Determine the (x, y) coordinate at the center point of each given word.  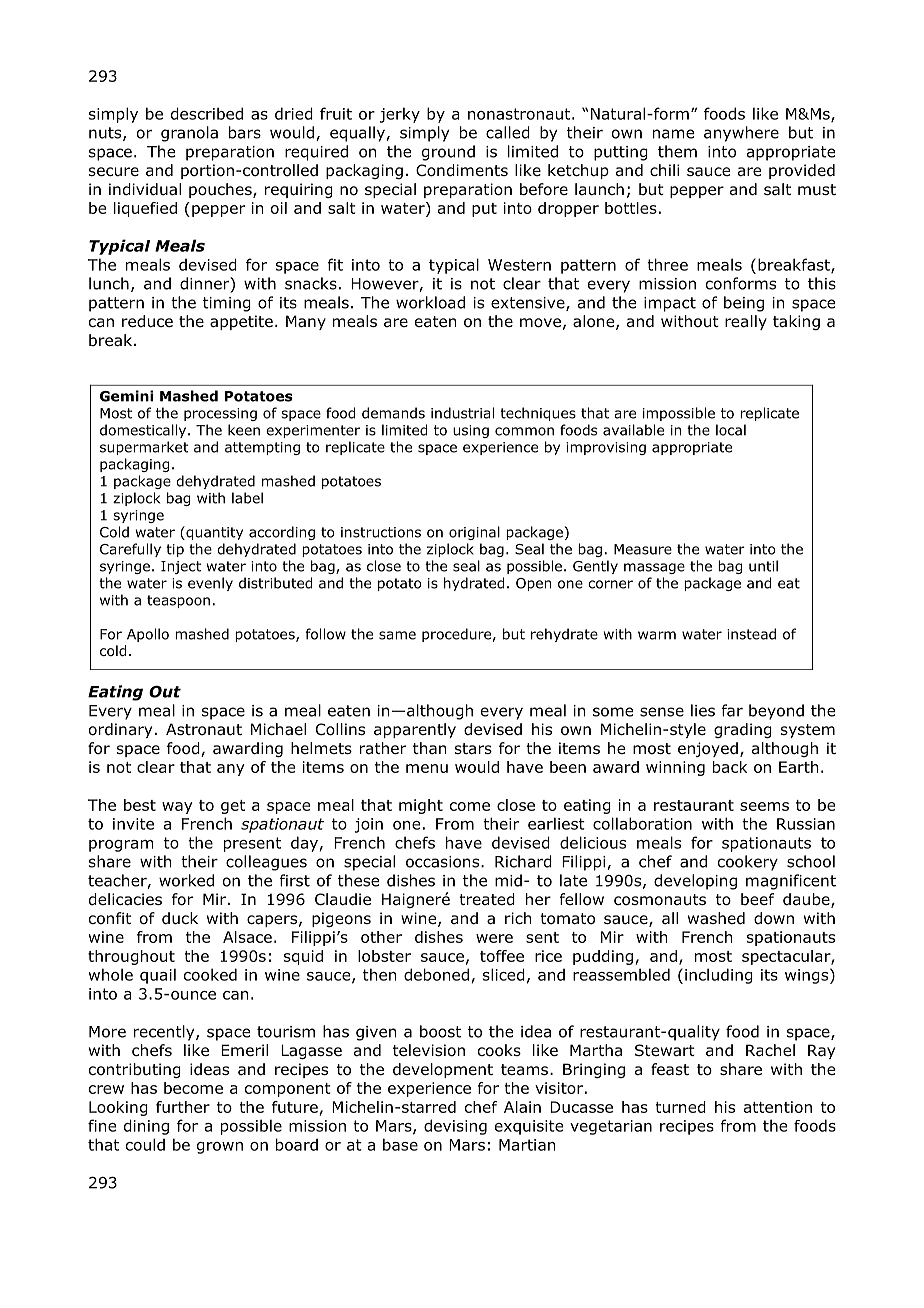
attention (778, 1107)
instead (751, 634)
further (183, 1107)
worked (186, 880)
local (731, 430)
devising (455, 1127)
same (397, 635)
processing (220, 414)
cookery (748, 863)
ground (448, 153)
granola (189, 134)
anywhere (741, 134)
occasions (444, 862)
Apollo (148, 635)
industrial (462, 413)
